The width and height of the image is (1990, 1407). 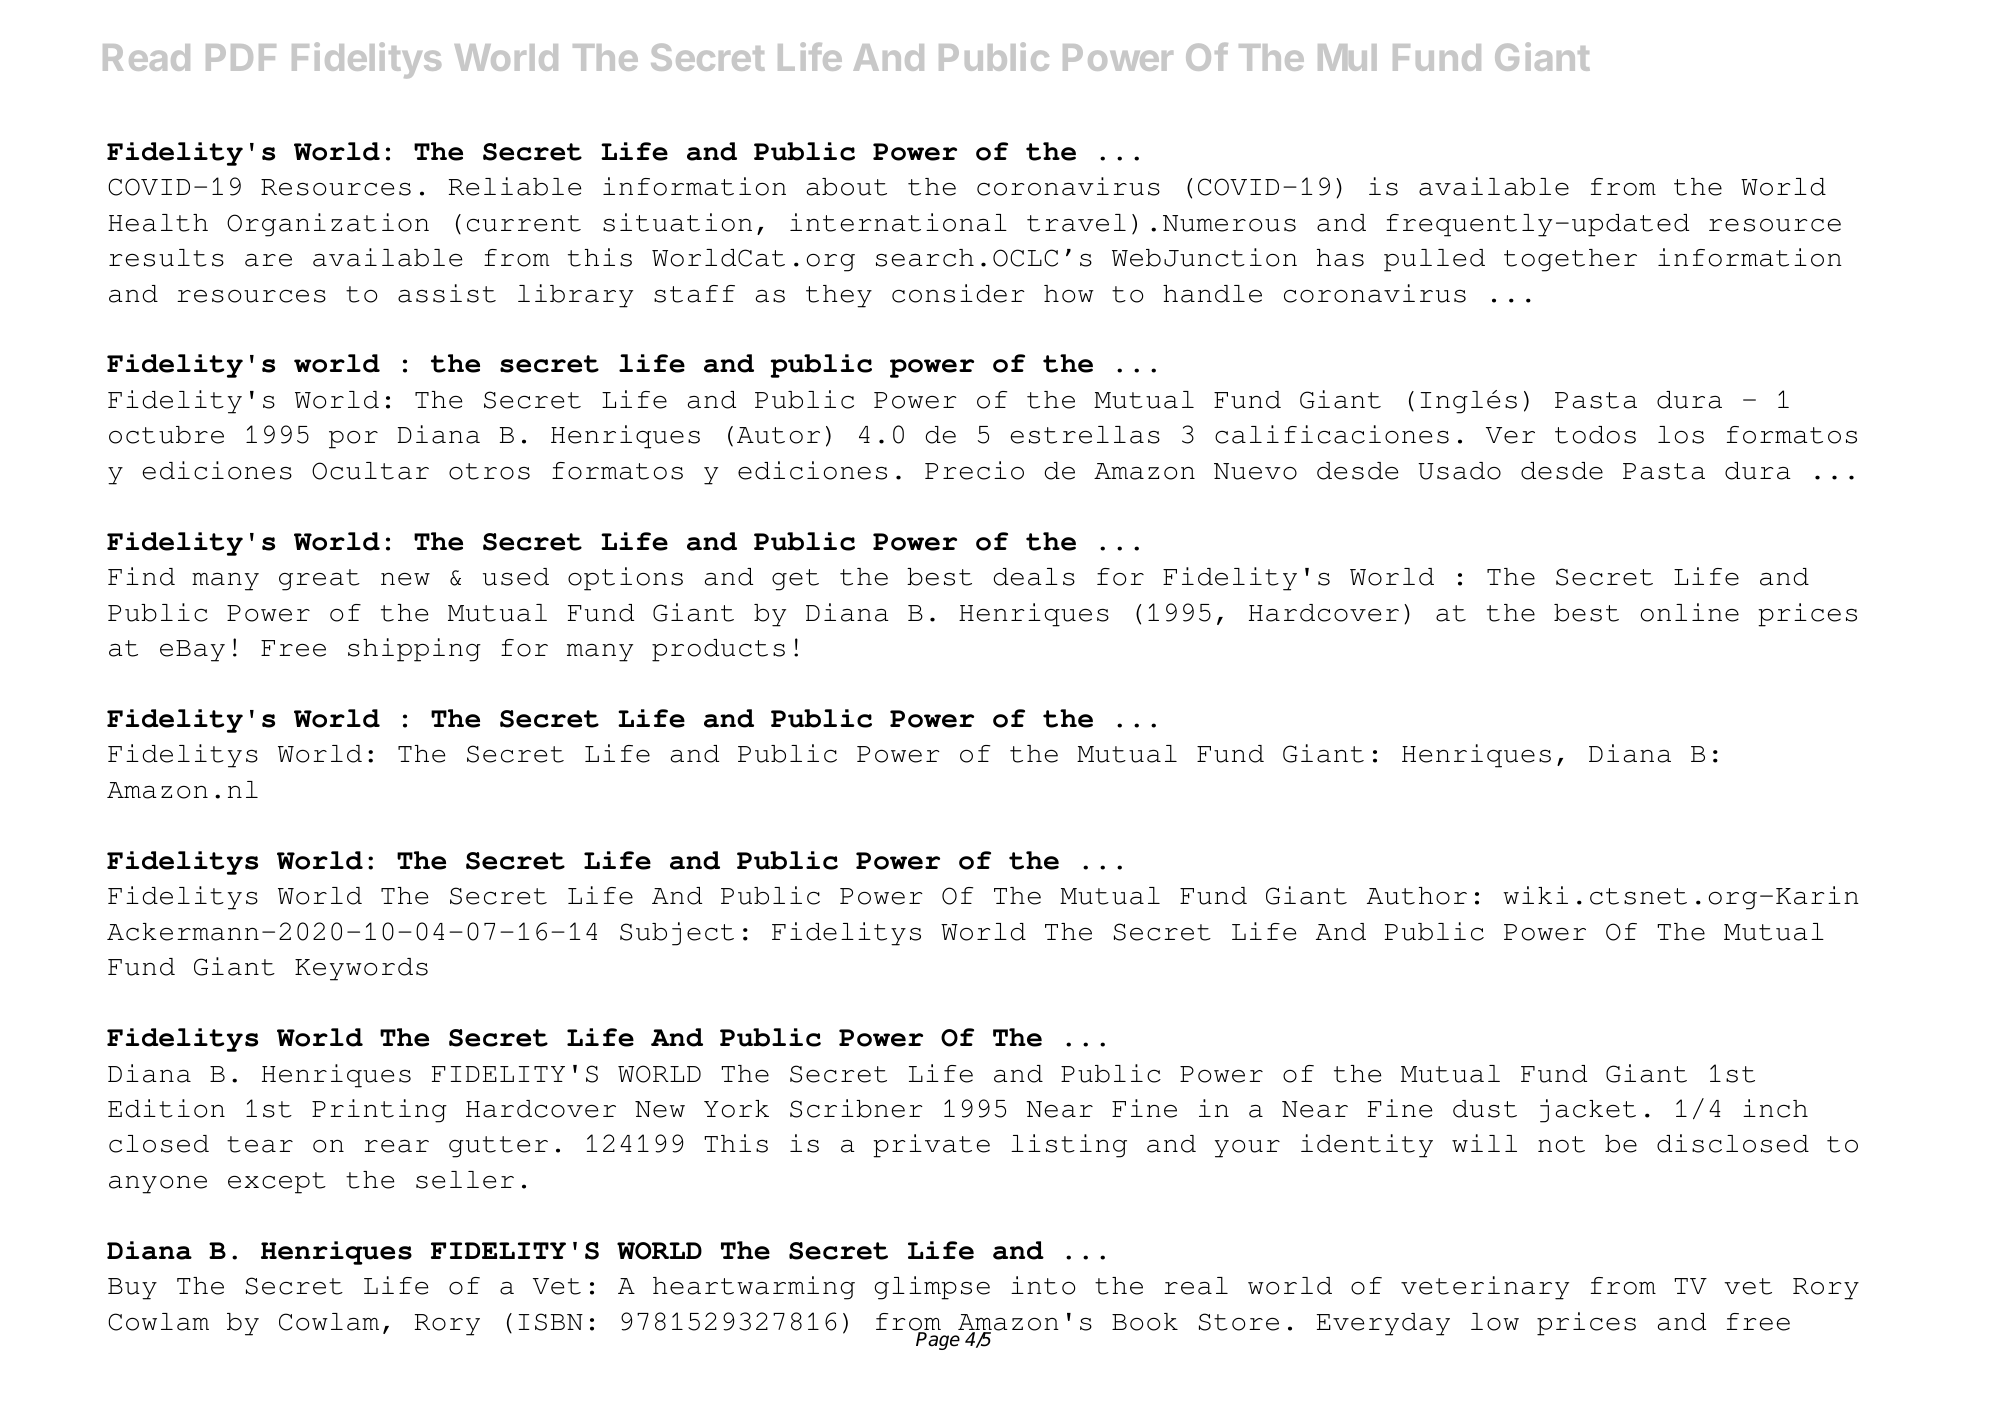 I want to click on products, so click(x=718, y=650).
